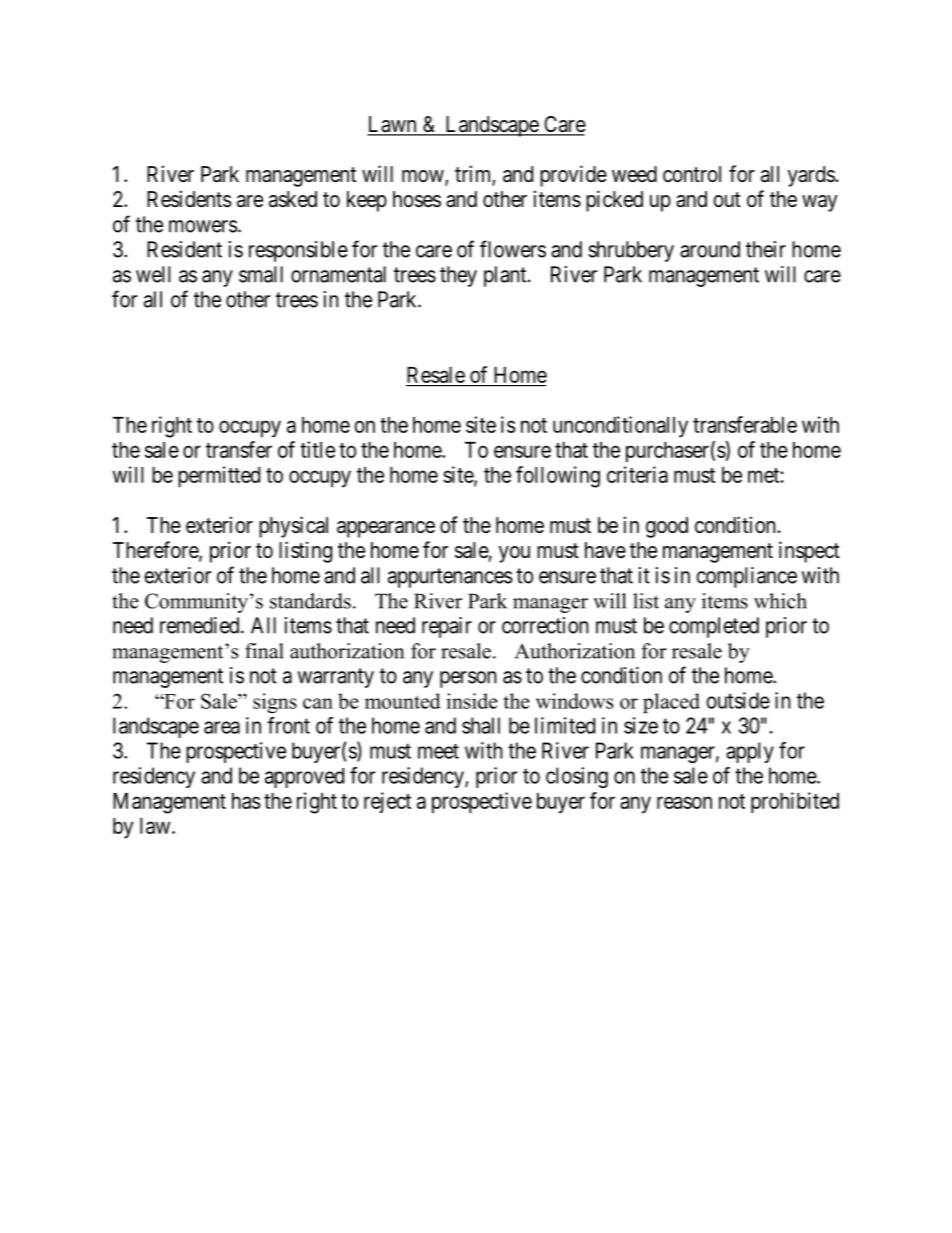  What do you see at coordinates (506, 276) in the screenshot?
I see `plant` at bounding box center [506, 276].
